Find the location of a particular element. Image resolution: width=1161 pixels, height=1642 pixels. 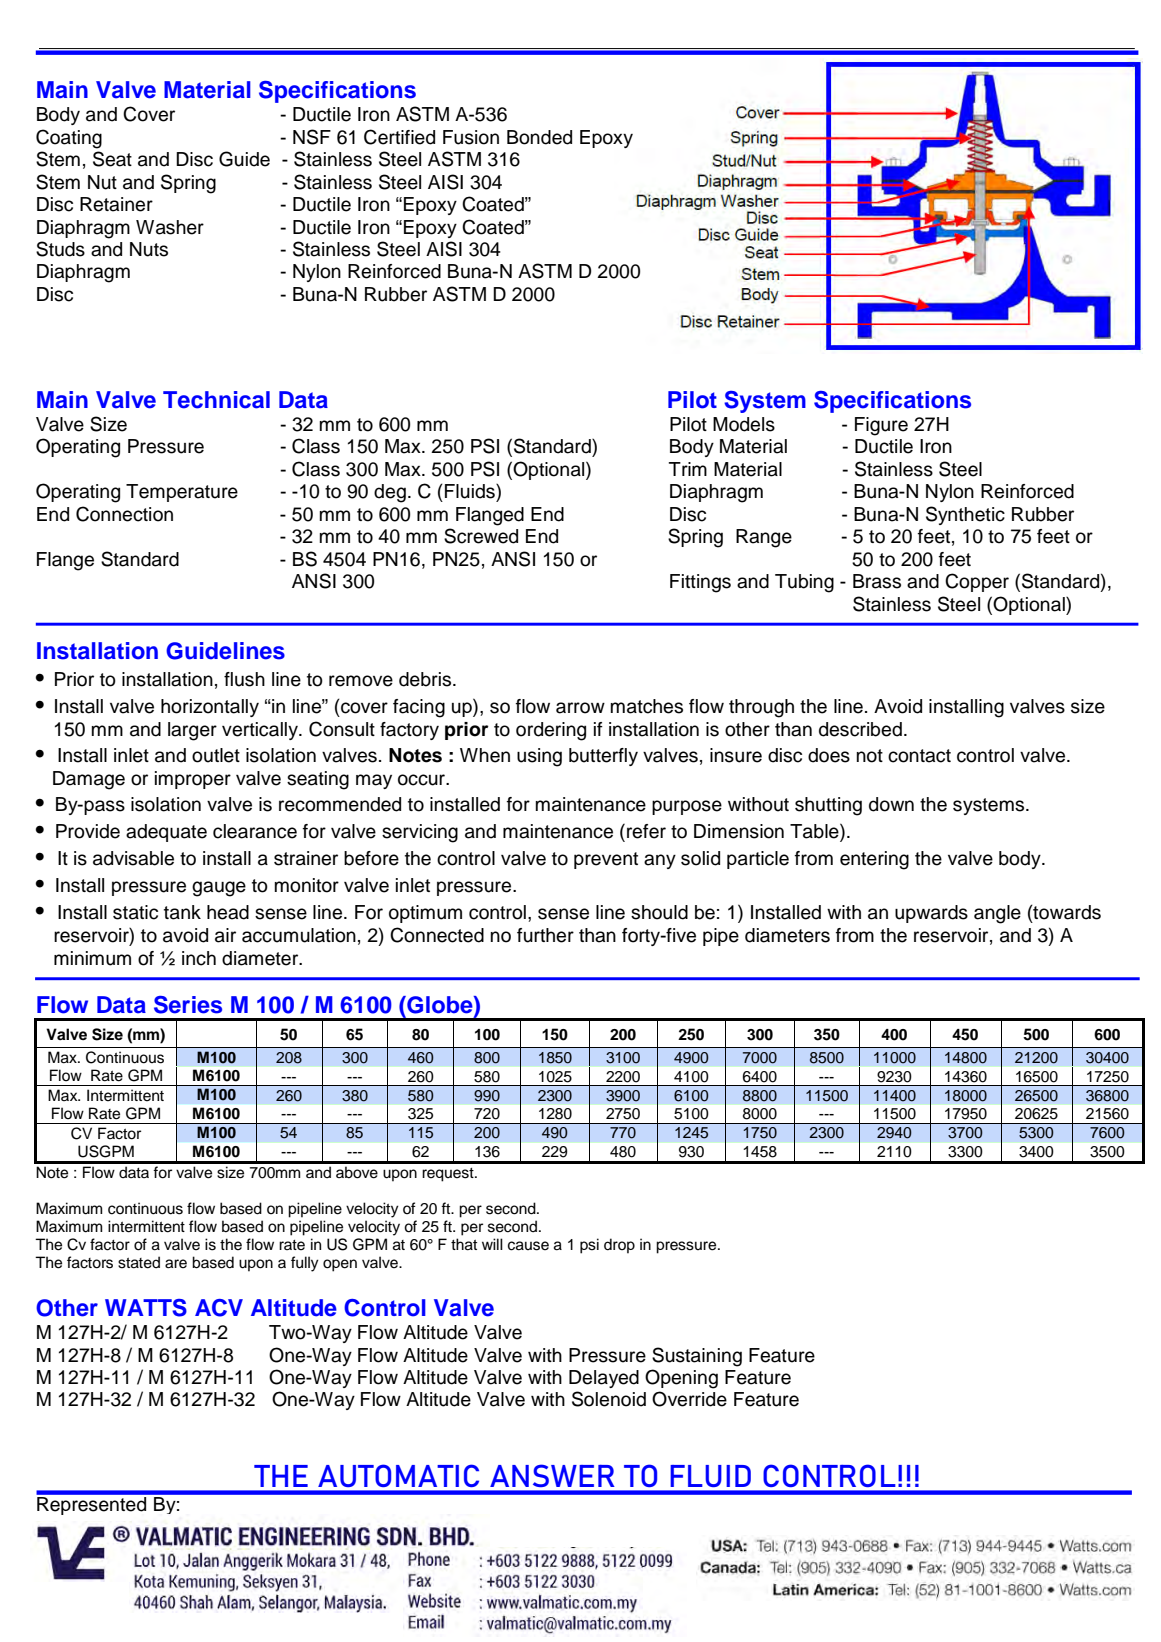

Retainer is located at coordinates (116, 204).
